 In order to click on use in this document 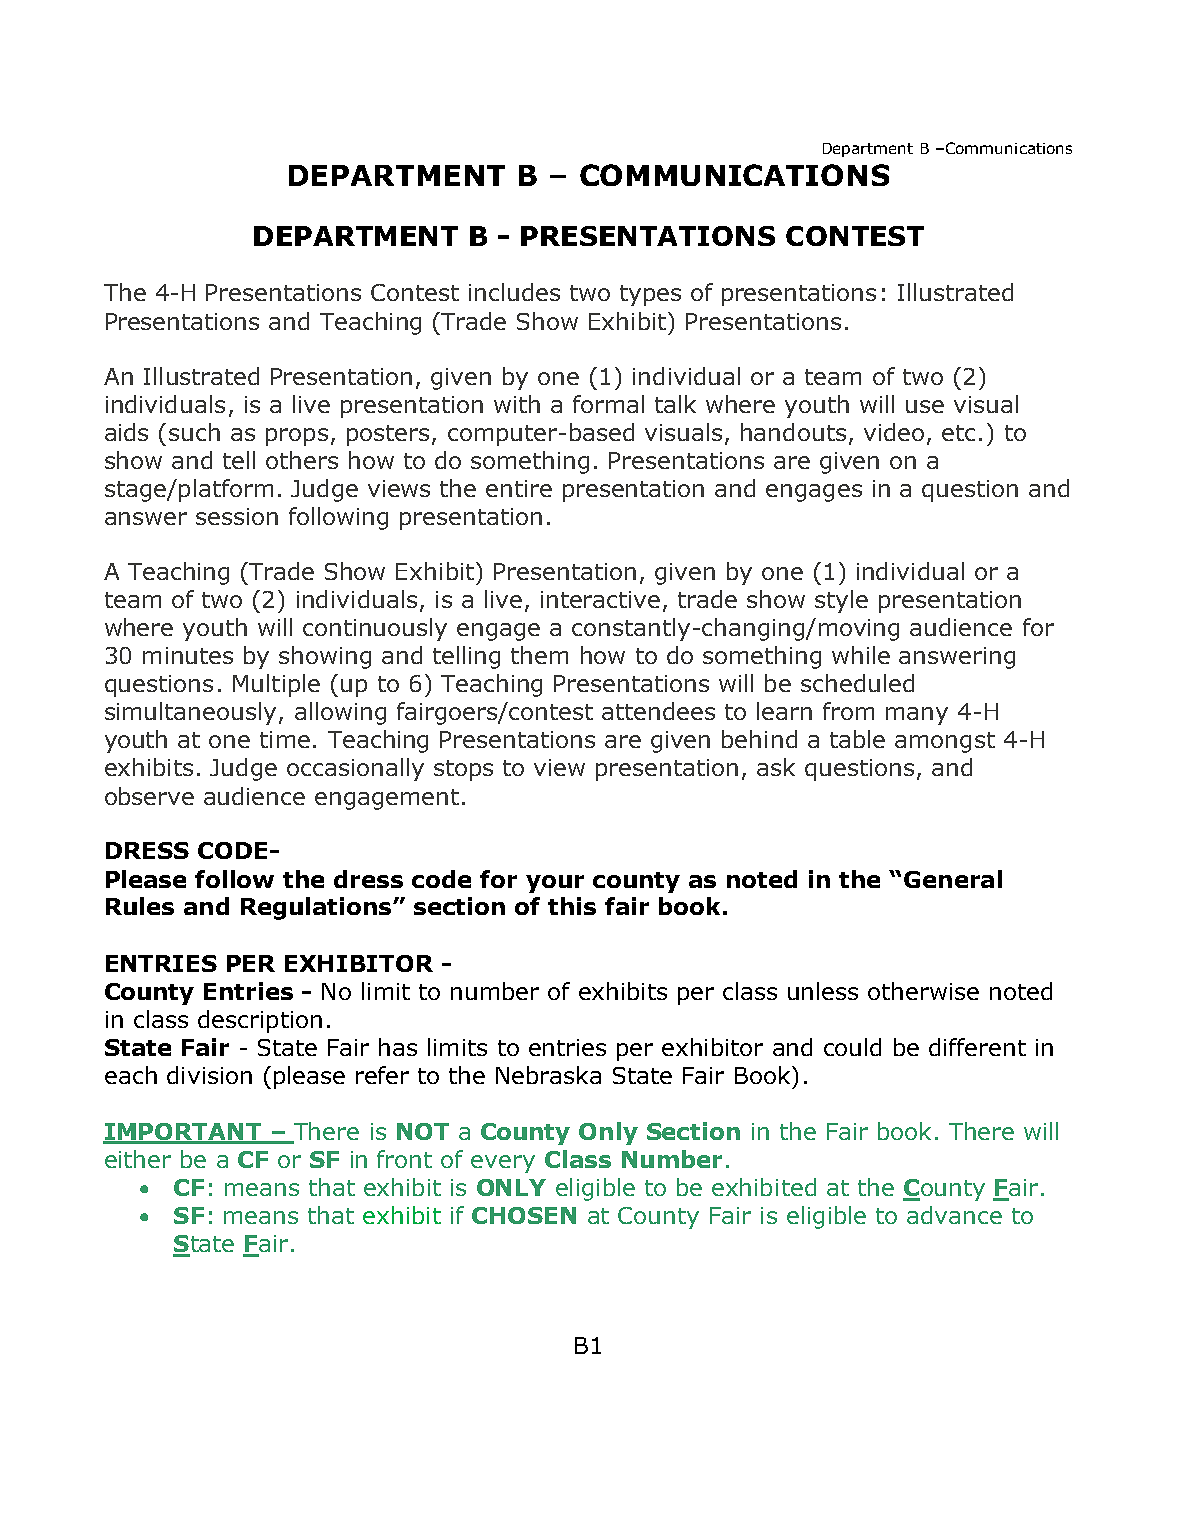, I will do `click(925, 406)`.
